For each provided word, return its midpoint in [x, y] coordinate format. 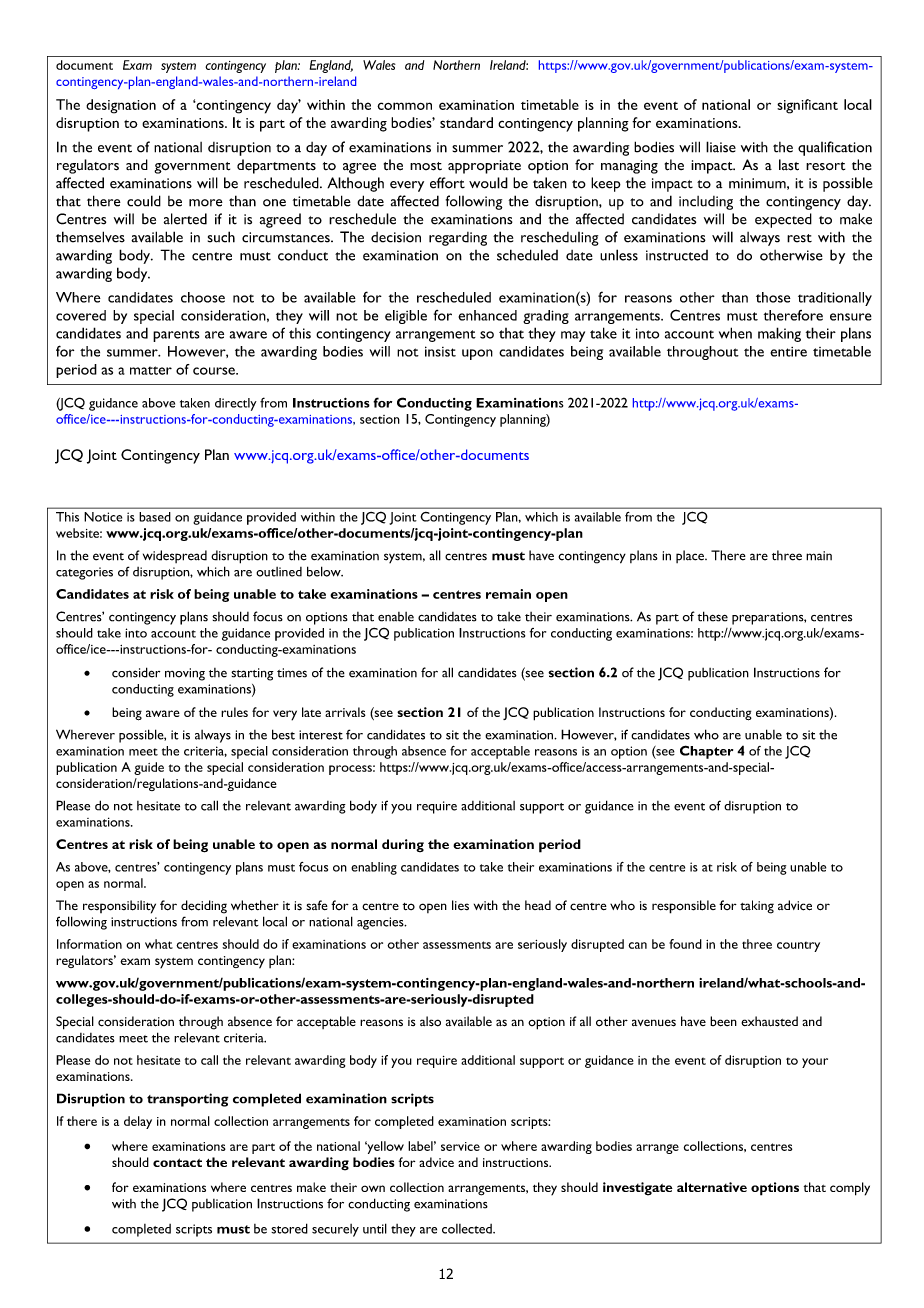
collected [468, 1229]
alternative [712, 1187]
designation [121, 106]
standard [466, 122]
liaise [721, 147]
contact [177, 1162]
